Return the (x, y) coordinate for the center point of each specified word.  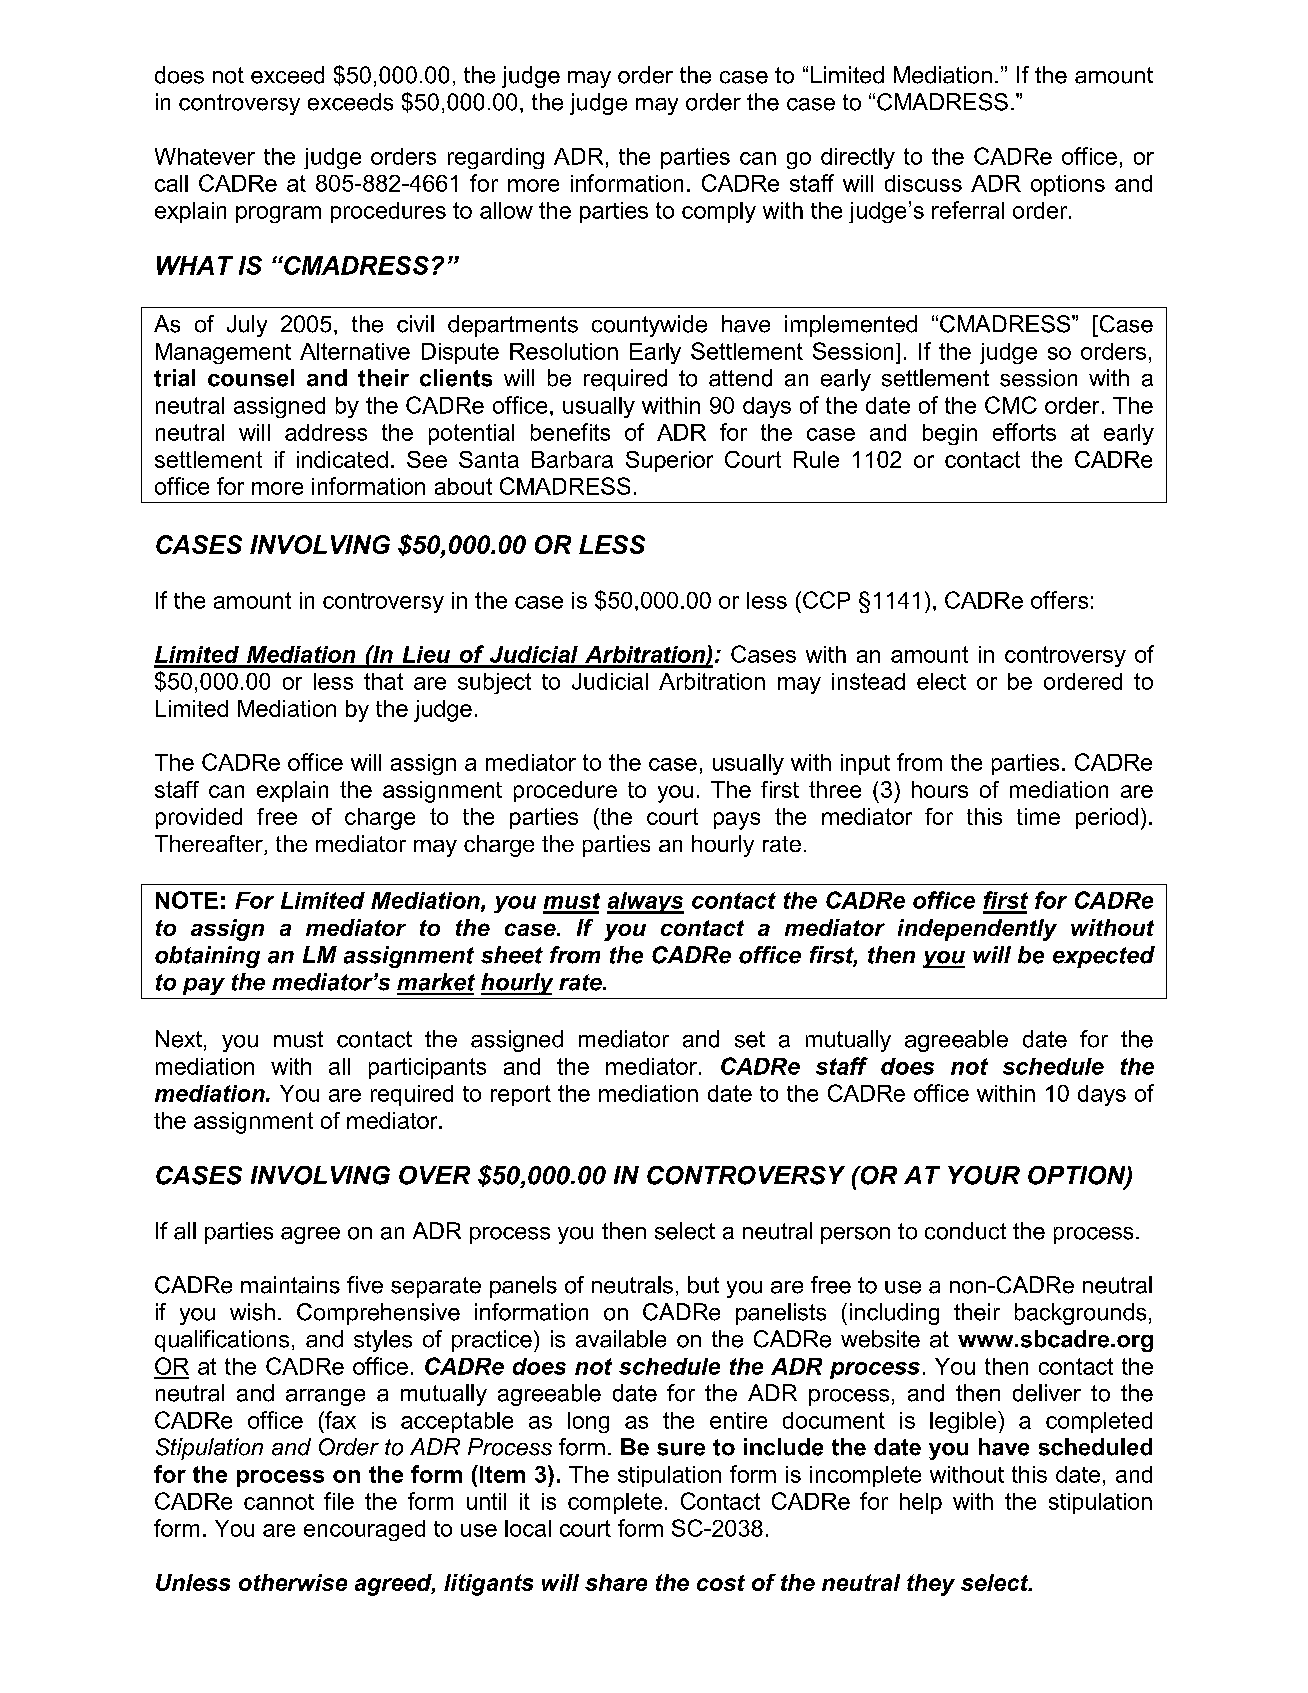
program (278, 214)
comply (719, 212)
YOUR (984, 1175)
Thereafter (210, 845)
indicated (342, 459)
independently (977, 930)
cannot (279, 1502)
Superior (669, 461)
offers (1059, 600)
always (645, 903)
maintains (290, 1285)
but (703, 1285)
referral (968, 210)
